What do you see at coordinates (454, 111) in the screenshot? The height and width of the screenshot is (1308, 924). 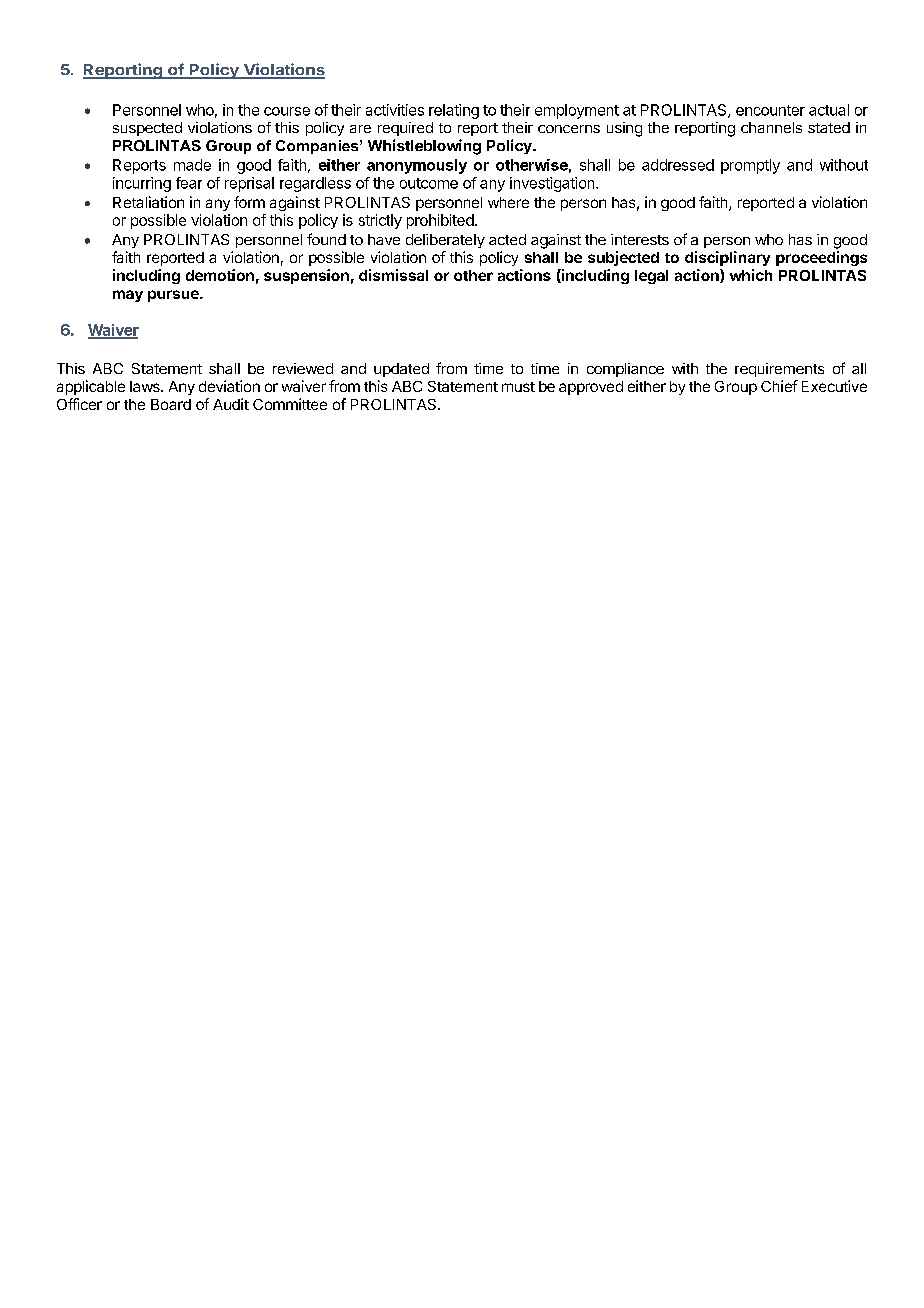 I see `relating` at bounding box center [454, 111].
